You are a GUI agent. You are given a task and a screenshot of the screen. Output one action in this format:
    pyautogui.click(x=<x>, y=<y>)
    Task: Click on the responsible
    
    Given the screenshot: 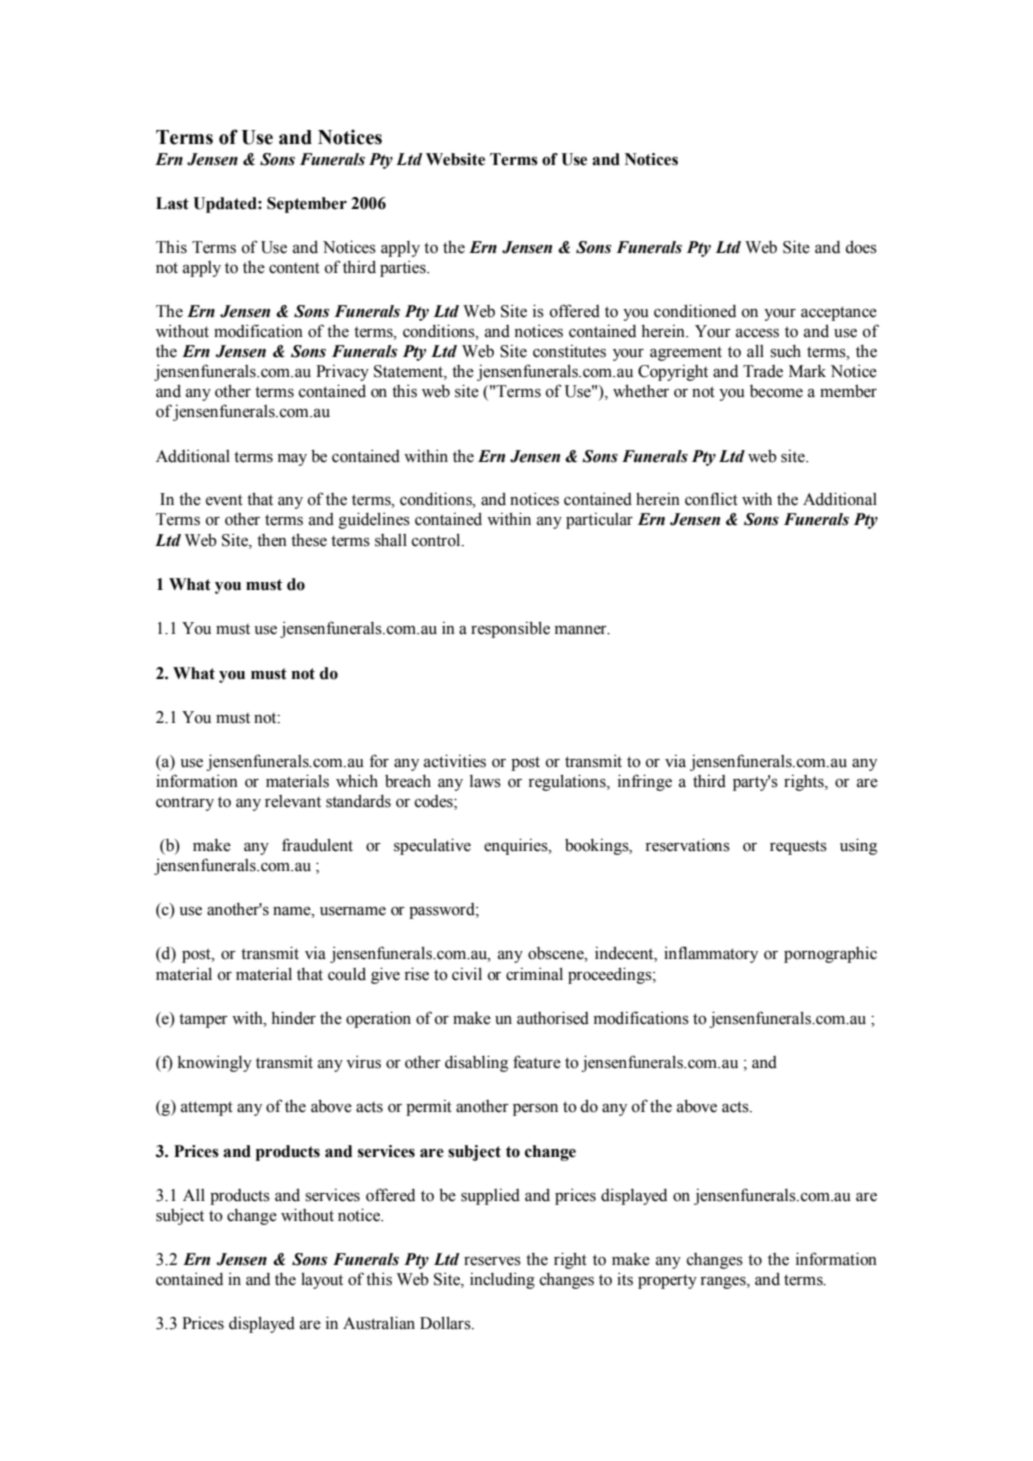 What is the action you would take?
    pyautogui.click(x=510, y=629)
